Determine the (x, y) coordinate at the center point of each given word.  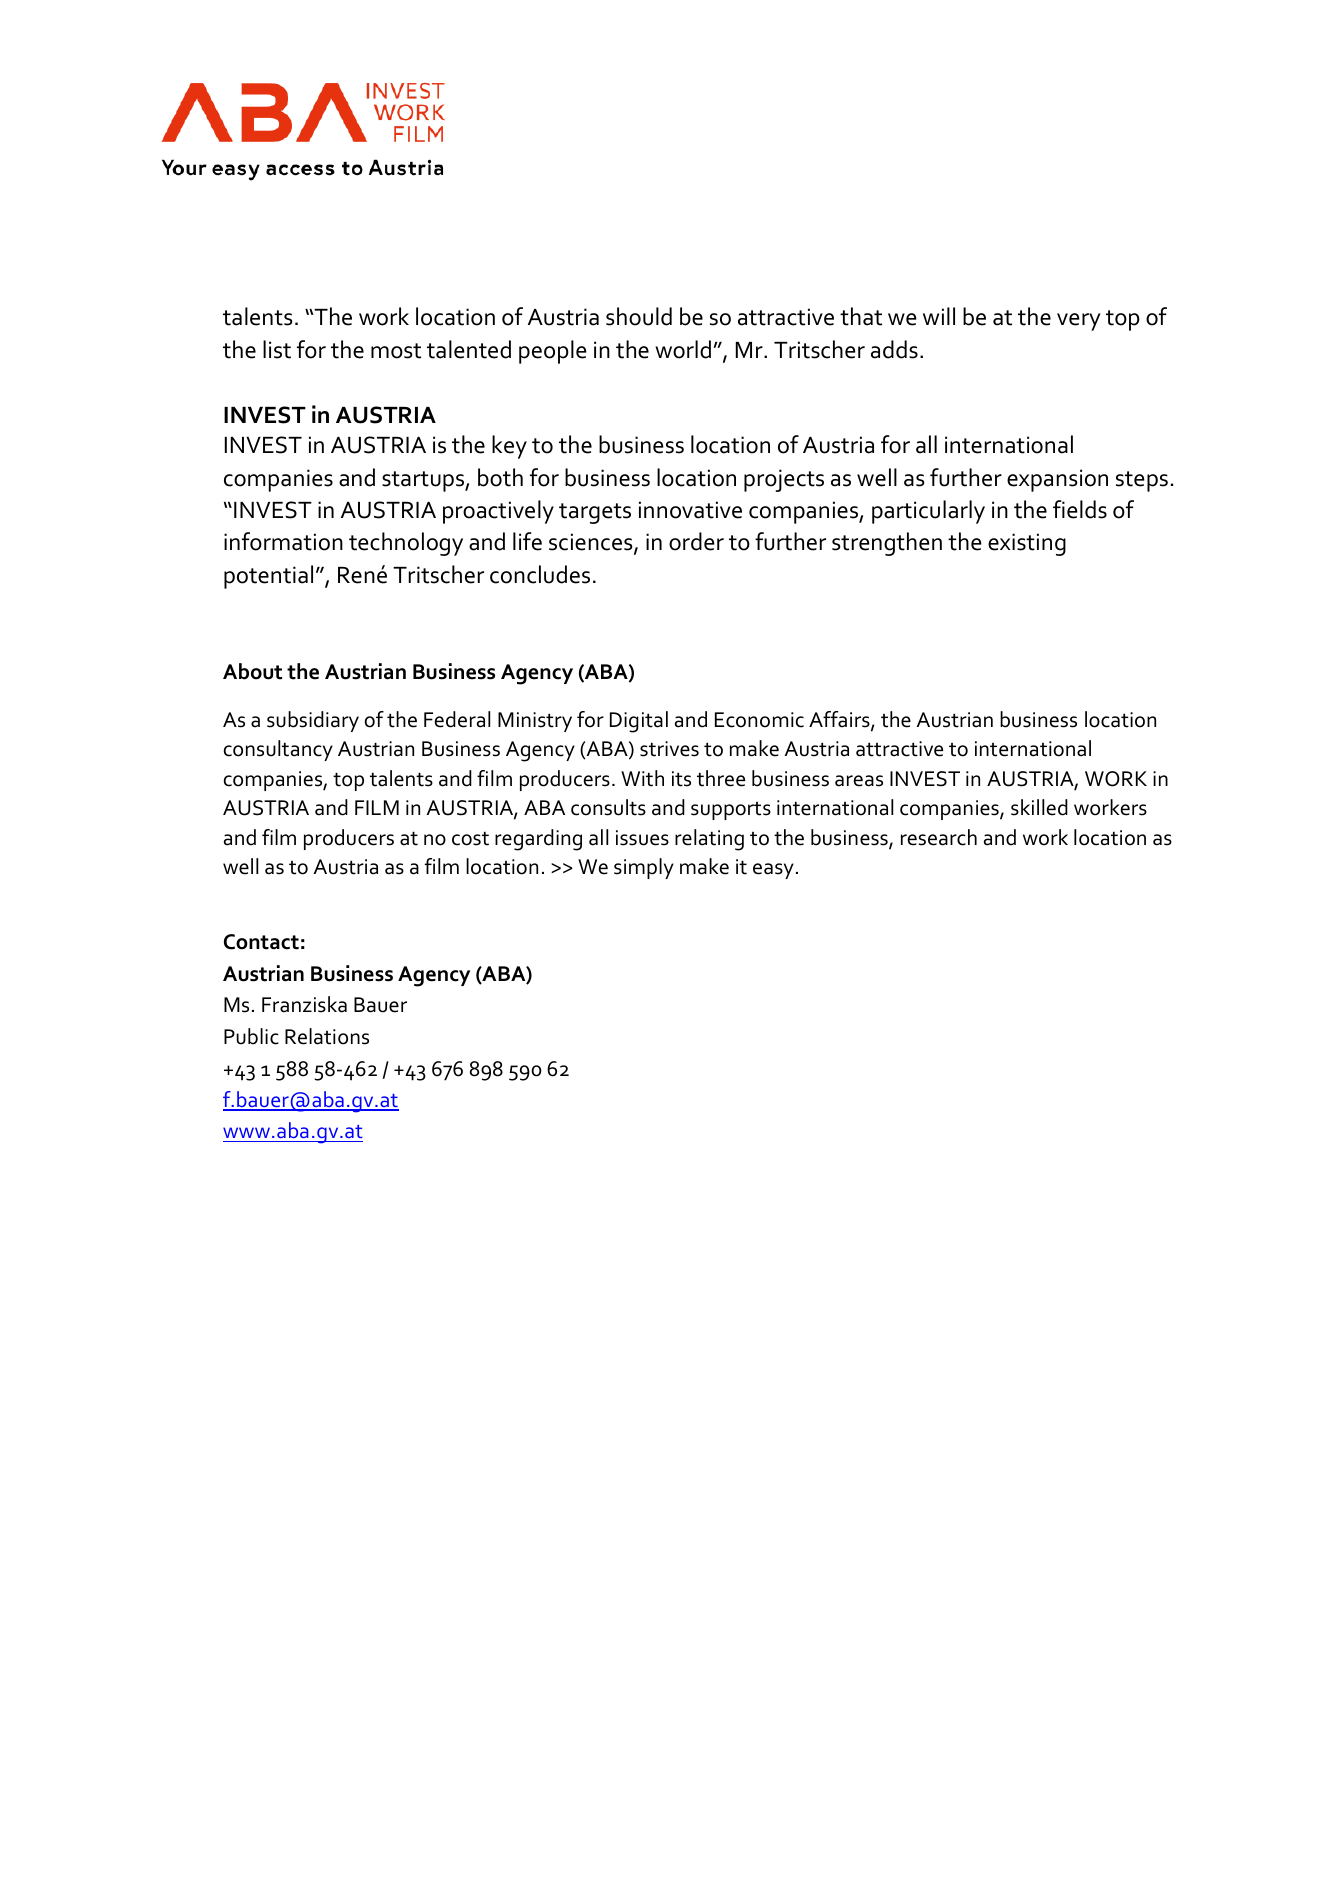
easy (773, 871)
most (396, 351)
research (939, 837)
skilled (1039, 807)
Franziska (304, 1004)
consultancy (278, 750)
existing (1027, 544)
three (721, 778)
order (696, 541)
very (1079, 322)
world (683, 349)
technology (406, 544)
